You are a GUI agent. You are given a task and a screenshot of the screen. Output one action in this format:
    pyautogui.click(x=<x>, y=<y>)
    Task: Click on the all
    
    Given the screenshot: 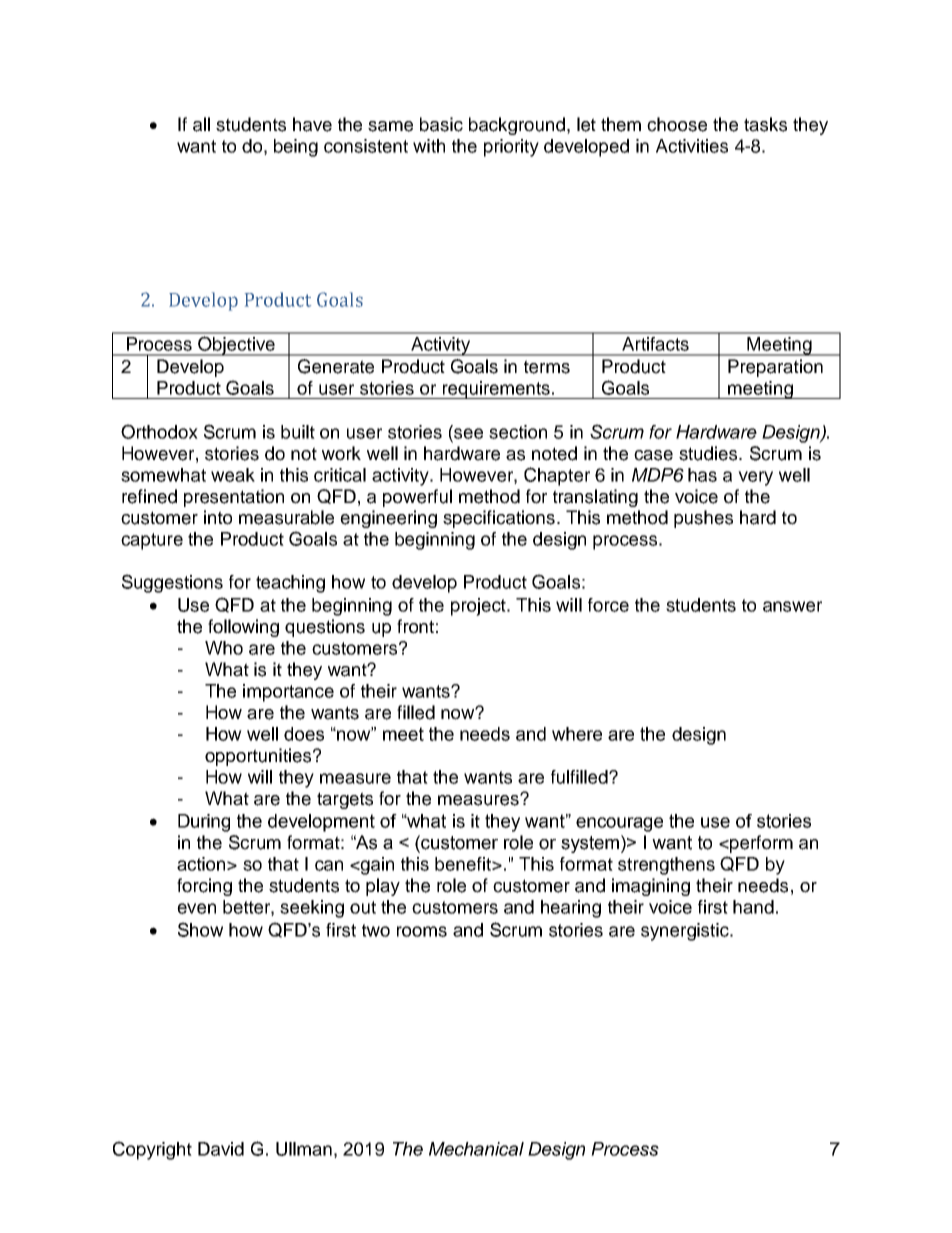 What is the action you would take?
    pyautogui.click(x=201, y=124)
